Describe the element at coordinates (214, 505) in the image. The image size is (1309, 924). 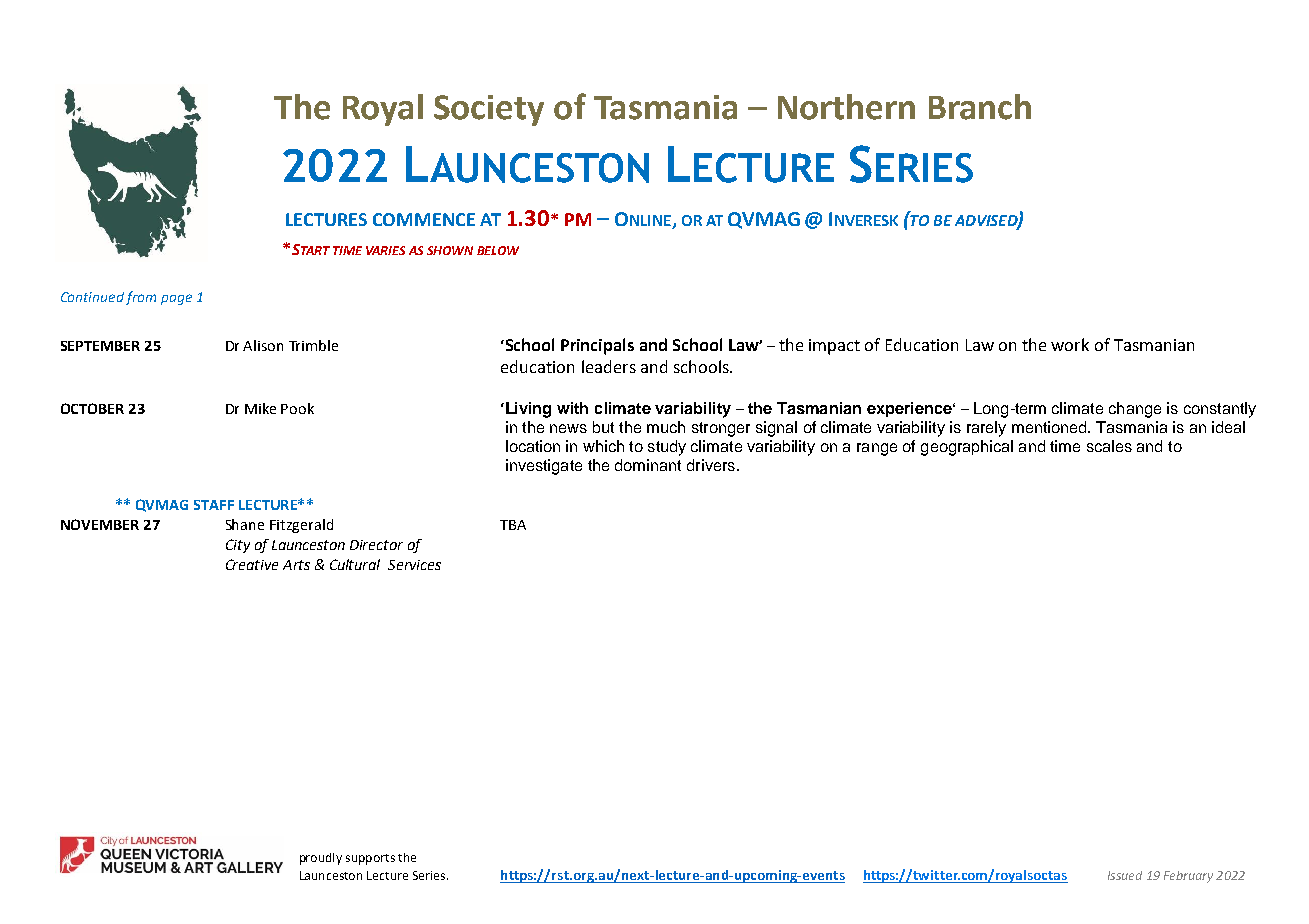
I see `STAFF` at that location.
